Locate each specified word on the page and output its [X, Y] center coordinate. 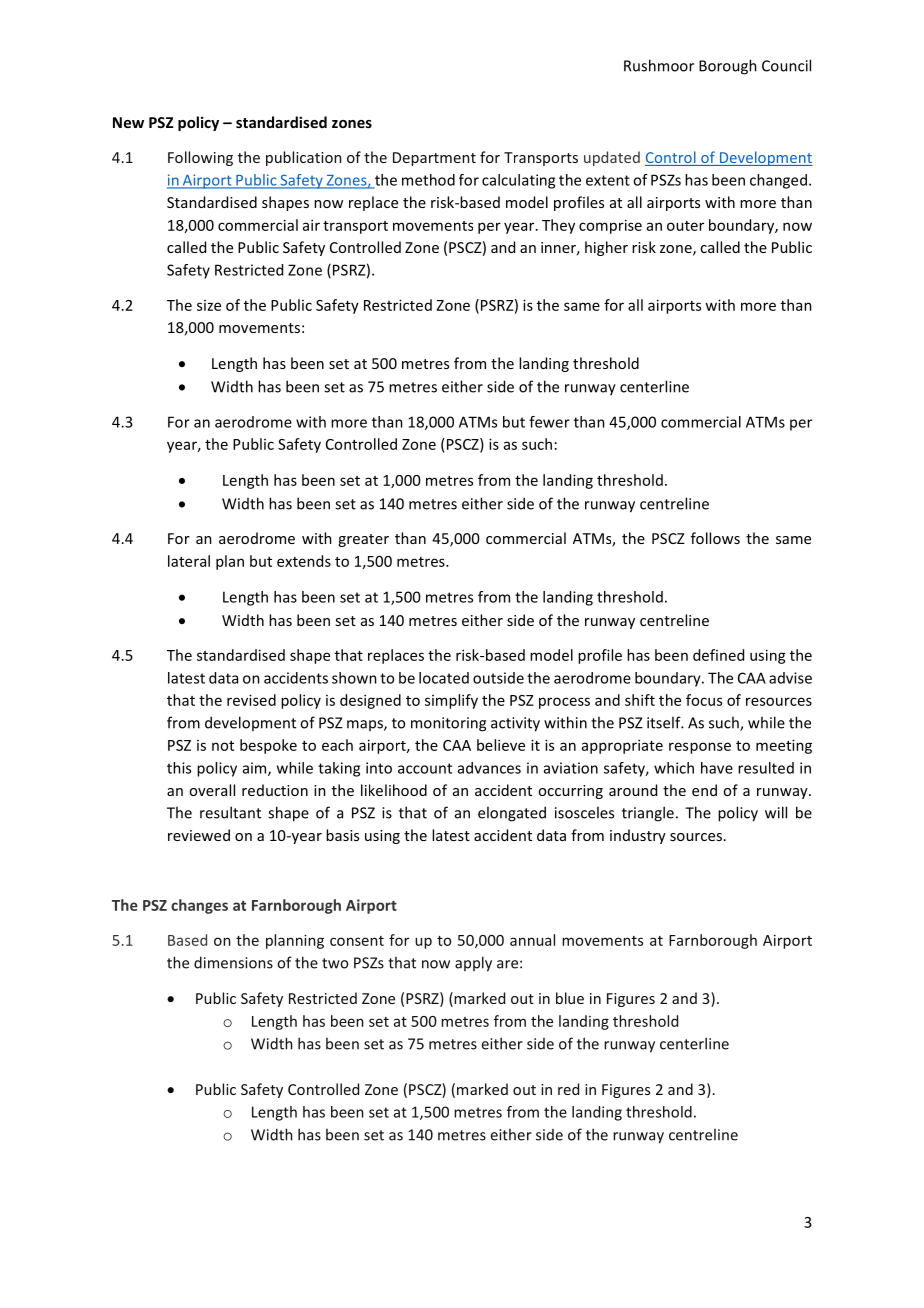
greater [363, 540]
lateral [189, 561]
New [128, 122]
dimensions [233, 962]
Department [434, 159]
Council [786, 65]
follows [715, 538]
